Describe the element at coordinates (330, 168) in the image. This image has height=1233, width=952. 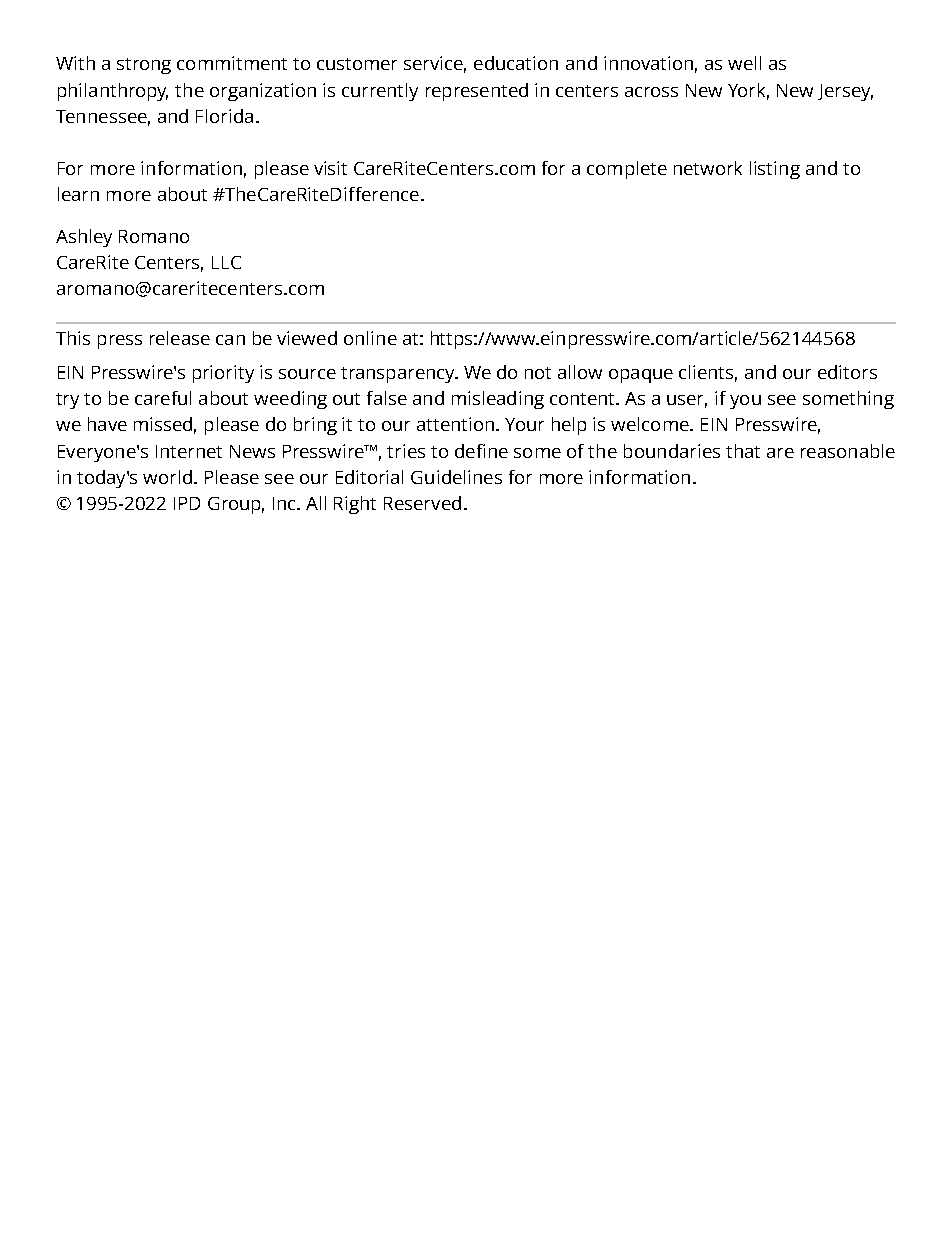
I see `visit` at that location.
